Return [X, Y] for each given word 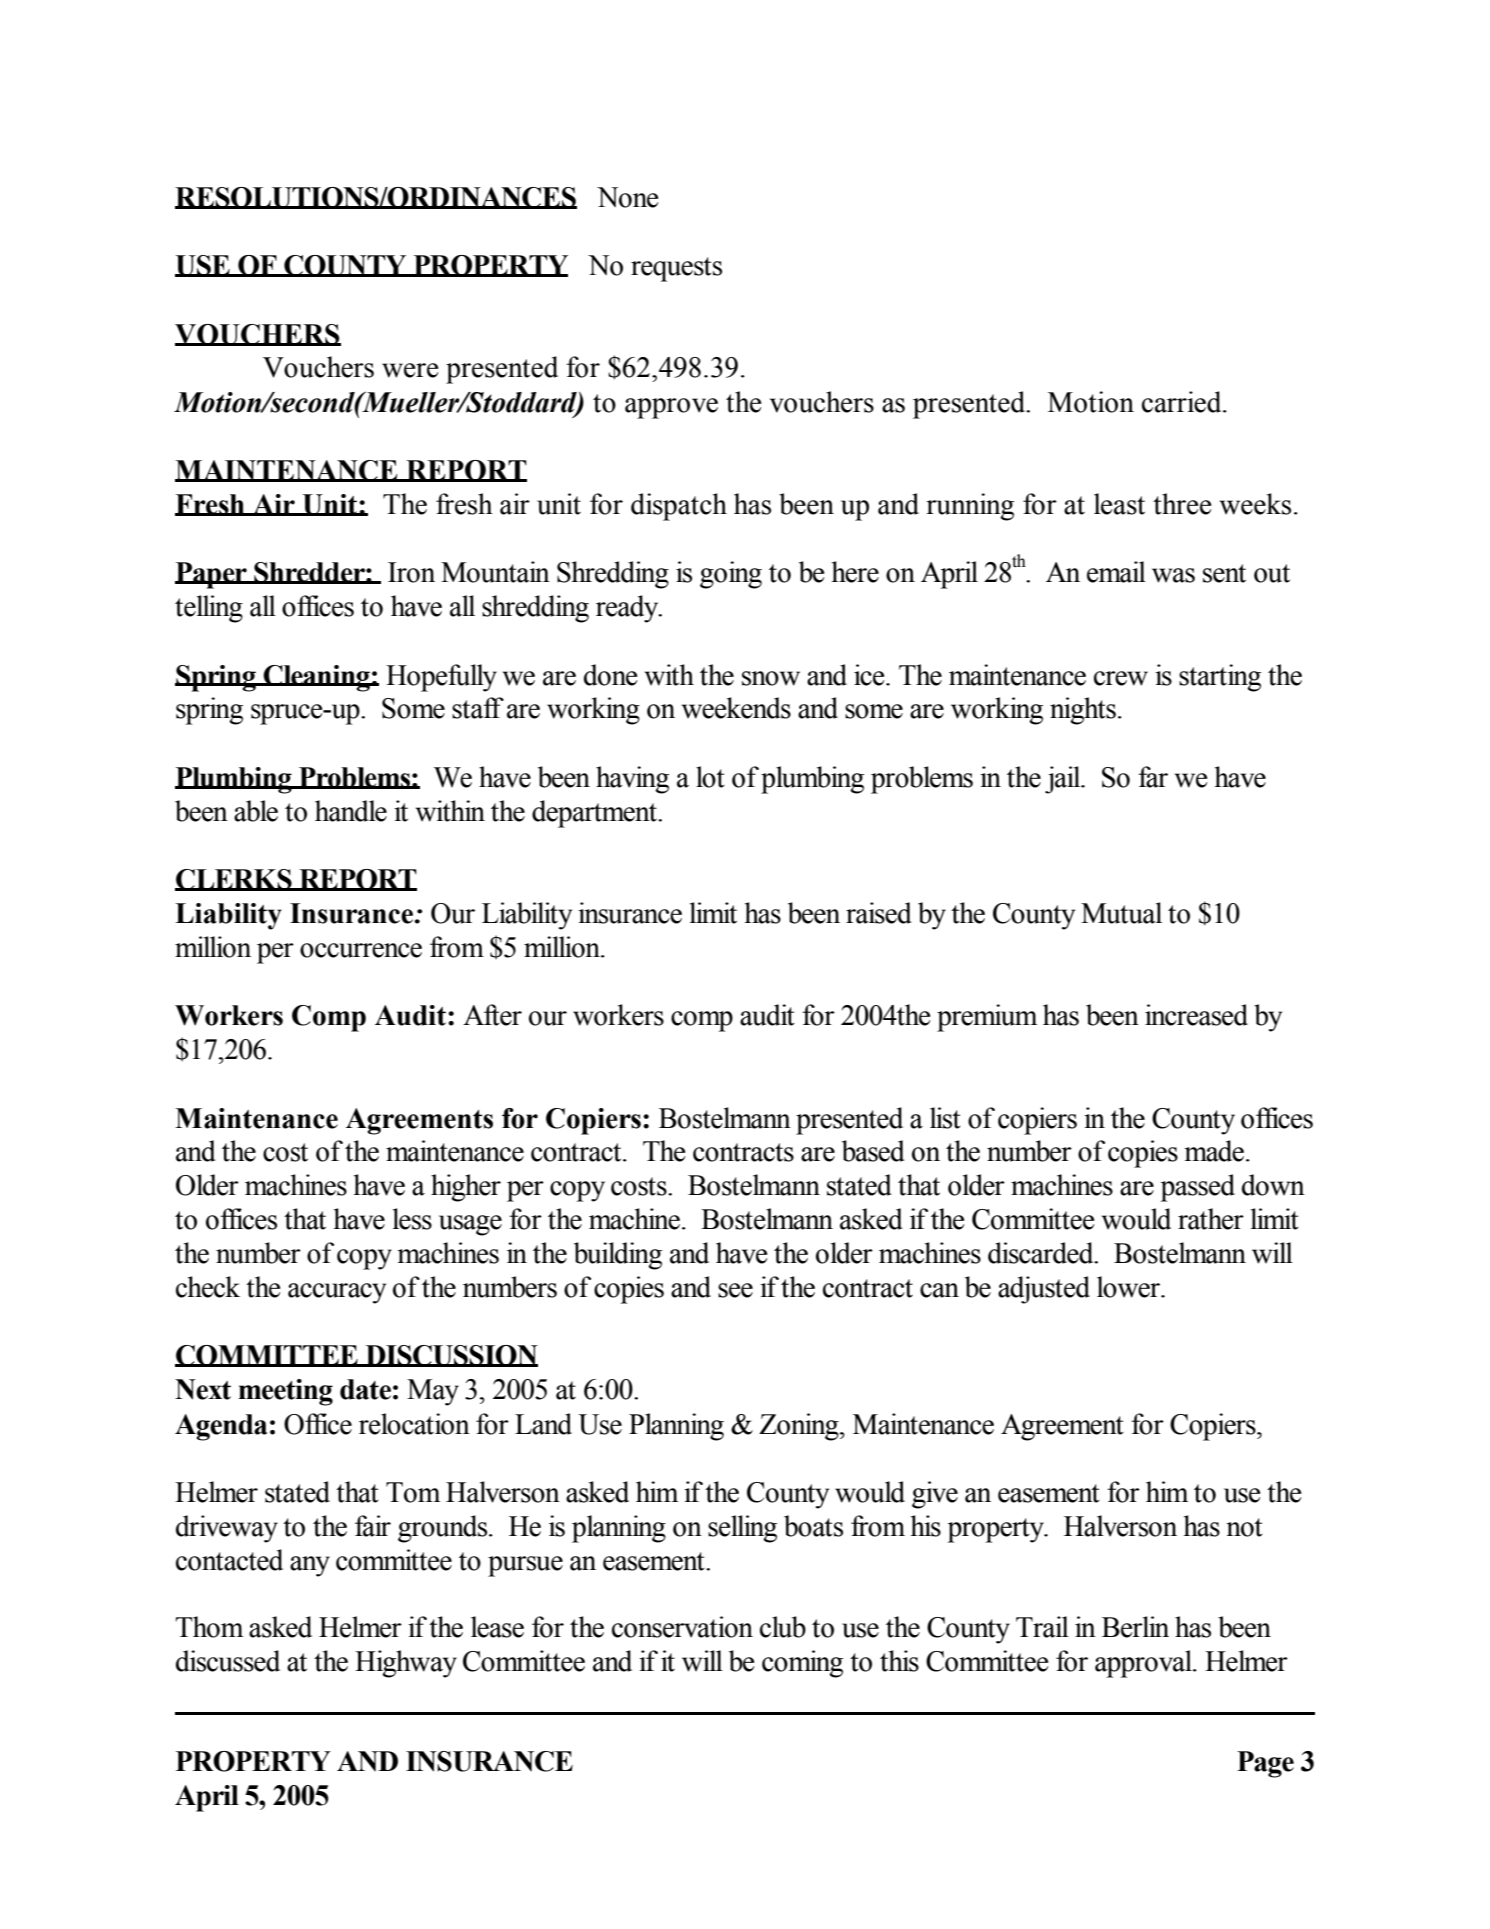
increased [1196, 1015]
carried [1183, 402]
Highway [406, 1664]
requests [676, 269]
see [735, 1290]
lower [1129, 1287]
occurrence [361, 950]
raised [878, 913]
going [731, 575]
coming [802, 1664]
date [365, 1389]
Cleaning [317, 678]
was [1173, 575]
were [410, 370]
